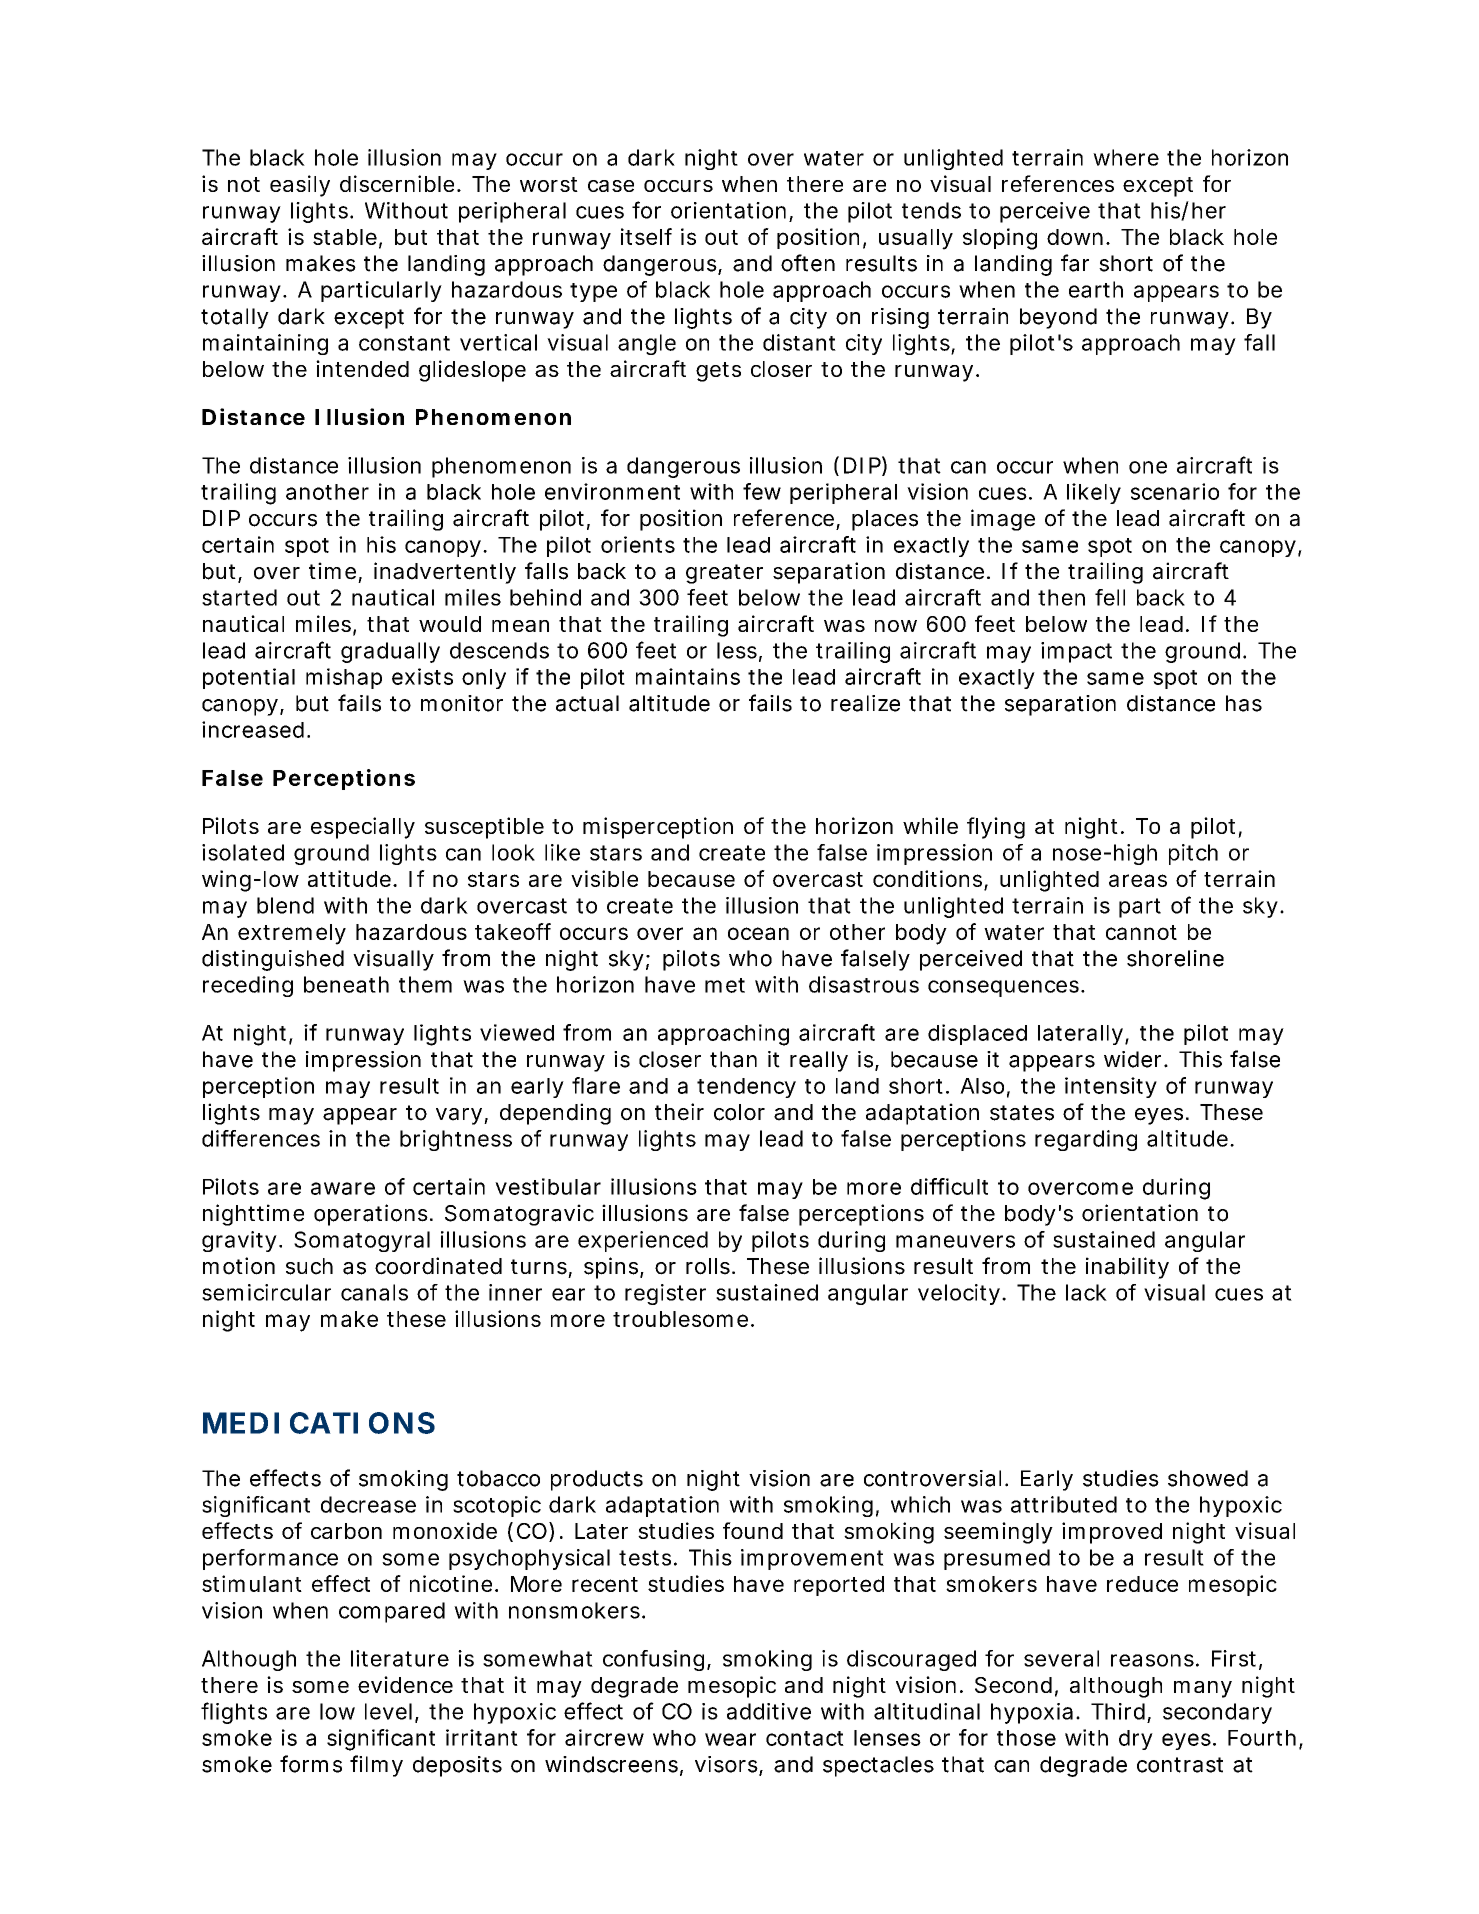  Describe the element at coordinates (368, 1504) in the screenshot. I see `decrease` at that location.
